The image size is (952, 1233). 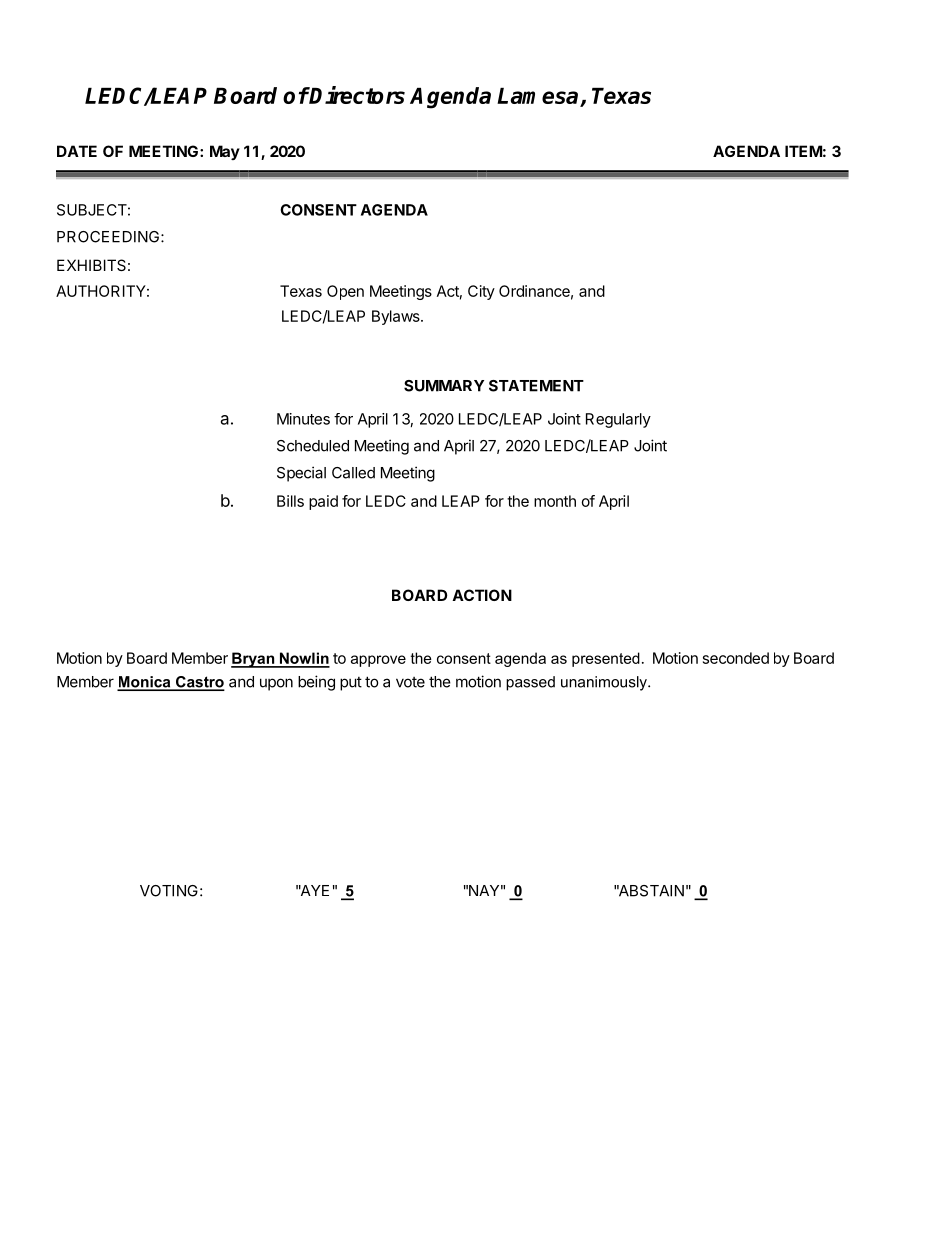 What do you see at coordinates (169, 891) in the screenshot?
I see `VOTING` at bounding box center [169, 891].
